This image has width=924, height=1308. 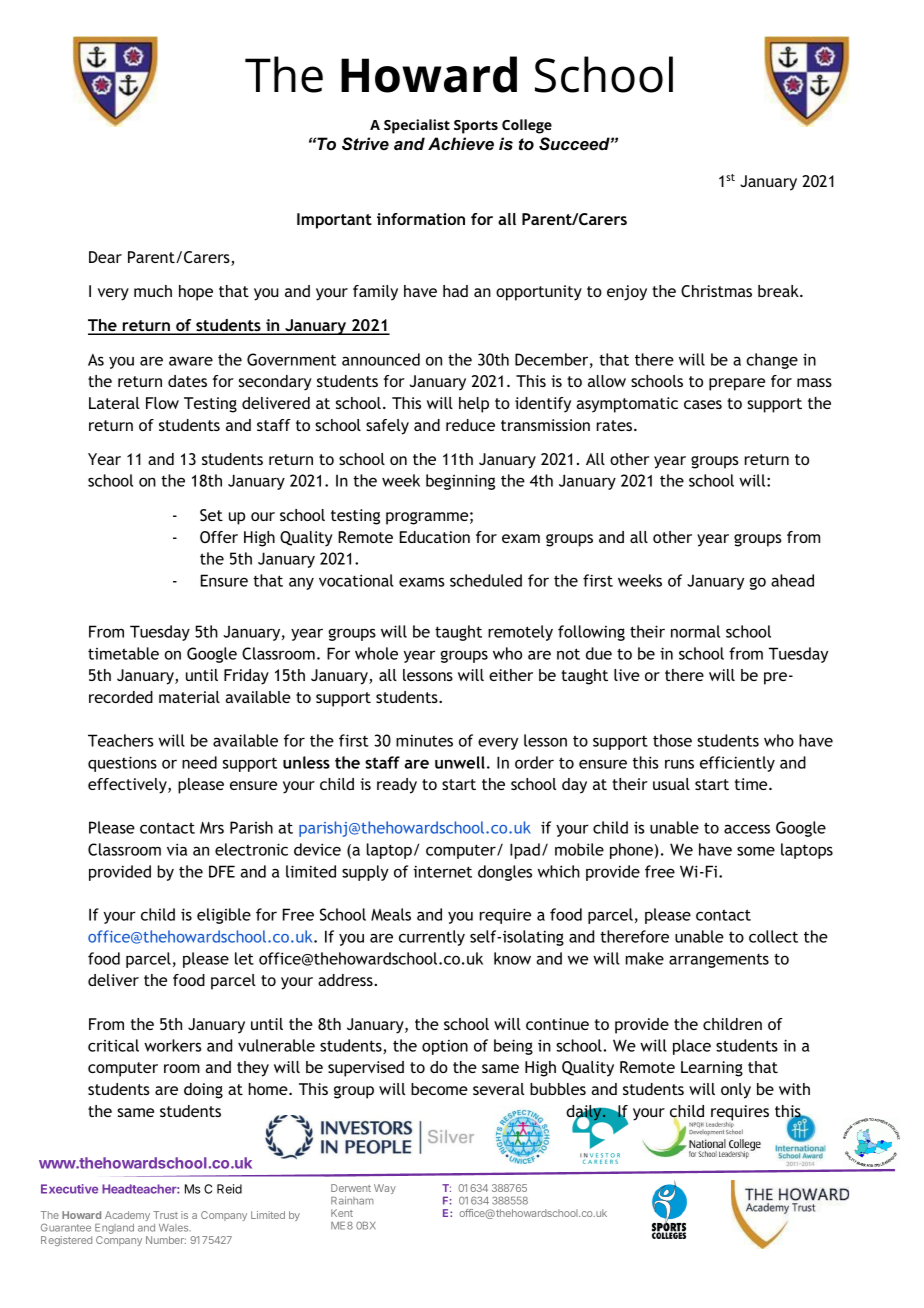 What do you see at coordinates (737, 384) in the image?
I see `prepare` at bounding box center [737, 384].
